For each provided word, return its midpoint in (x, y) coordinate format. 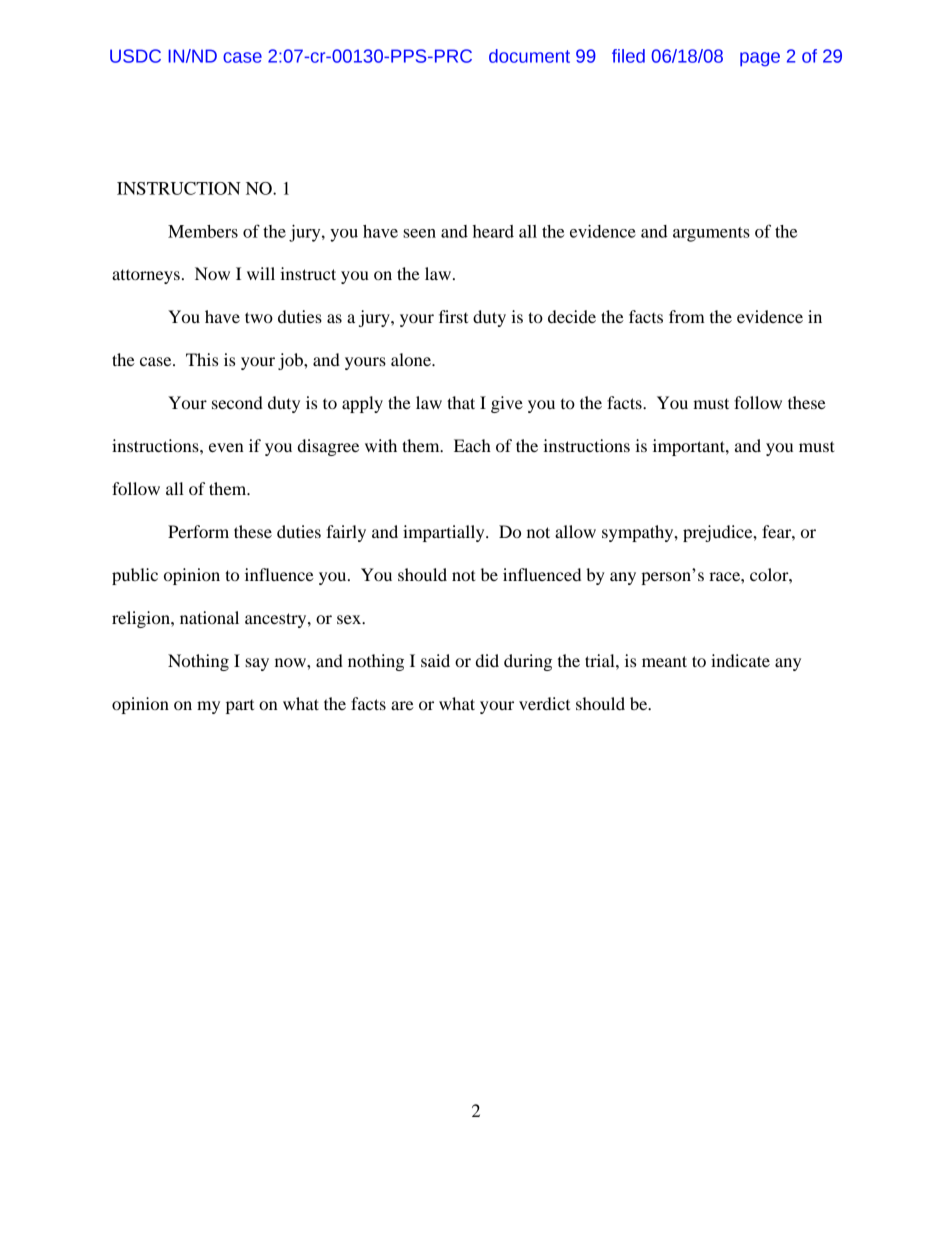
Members (203, 231)
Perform (198, 531)
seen (419, 233)
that (461, 402)
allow (575, 531)
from (687, 316)
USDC (135, 56)
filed (628, 56)
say (257, 664)
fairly (346, 533)
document (529, 56)
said (435, 660)
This (202, 359)
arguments (711, 234)
